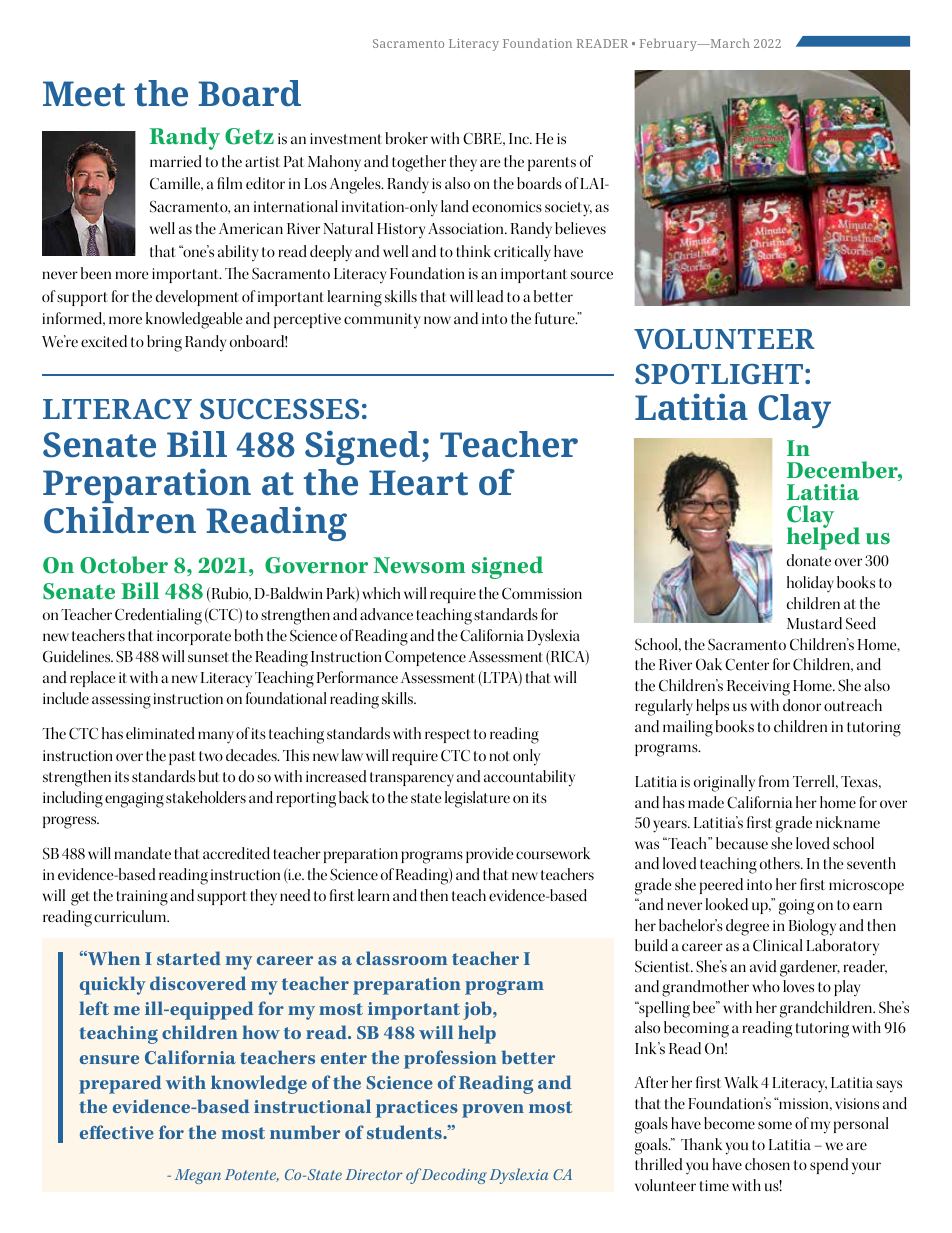 This page has width=952, height=1233. I want to click on Megan, so click(198, 1176).
